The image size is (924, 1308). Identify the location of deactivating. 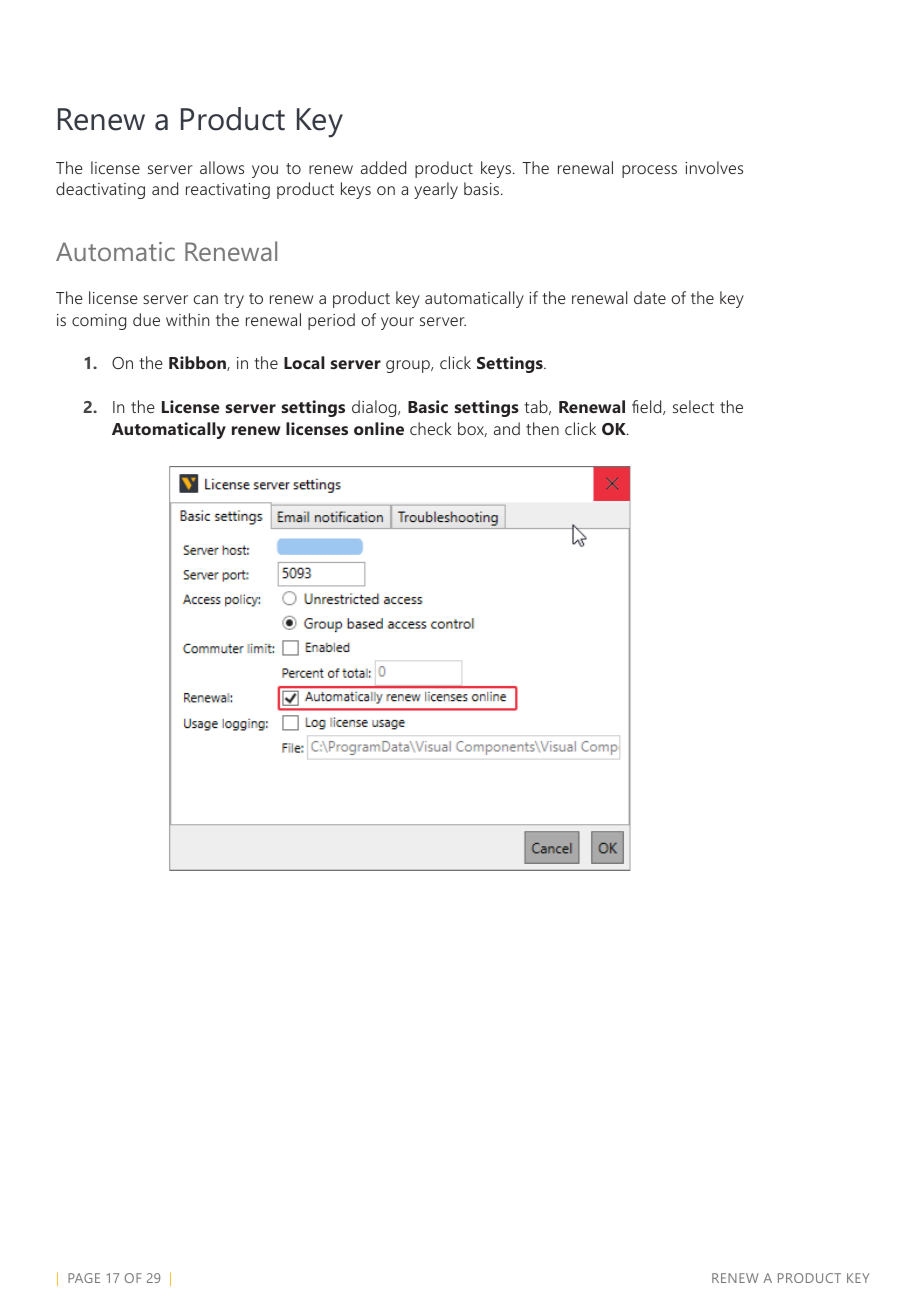
(100, 190).
